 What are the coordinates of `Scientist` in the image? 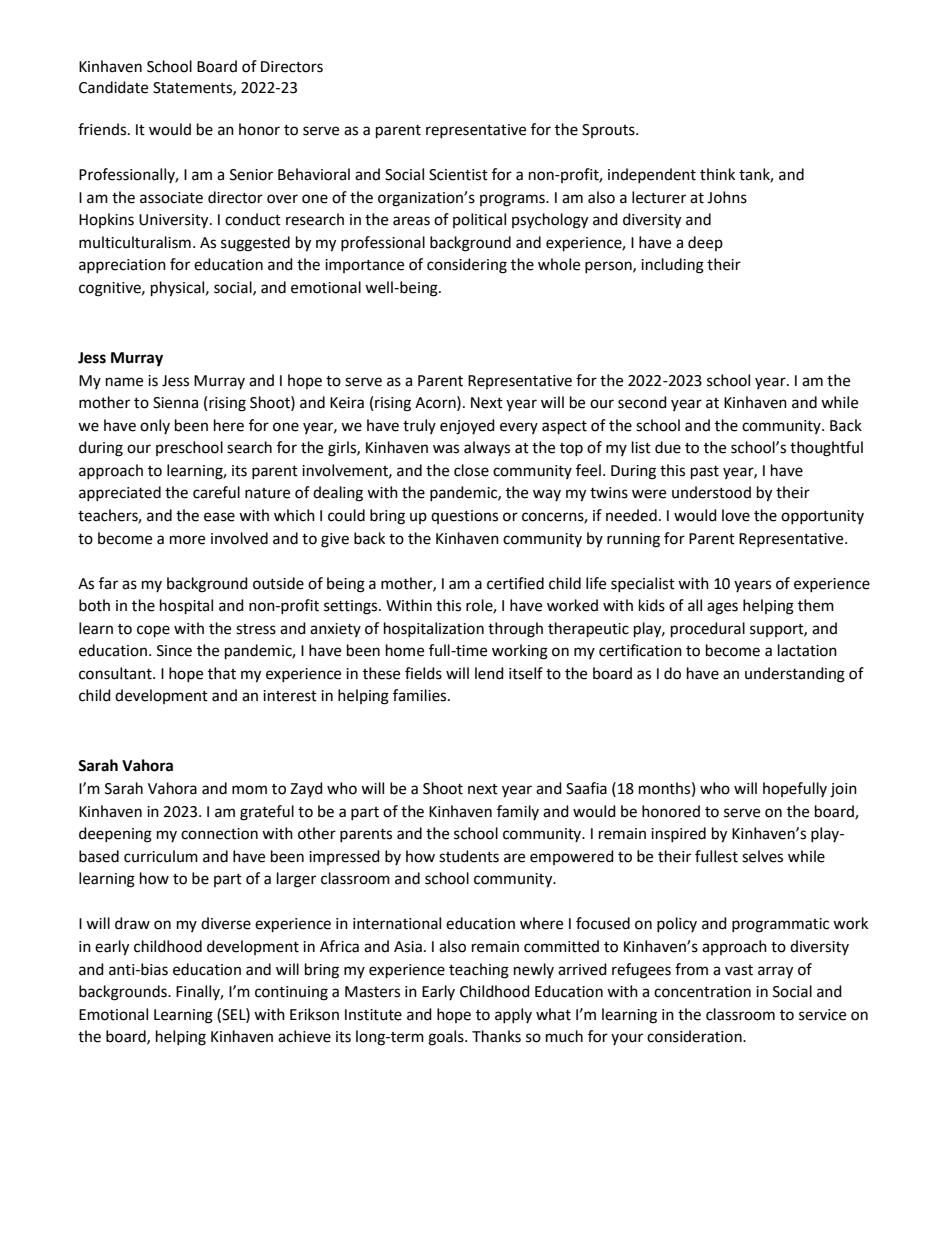 It's located at (458, 175).
